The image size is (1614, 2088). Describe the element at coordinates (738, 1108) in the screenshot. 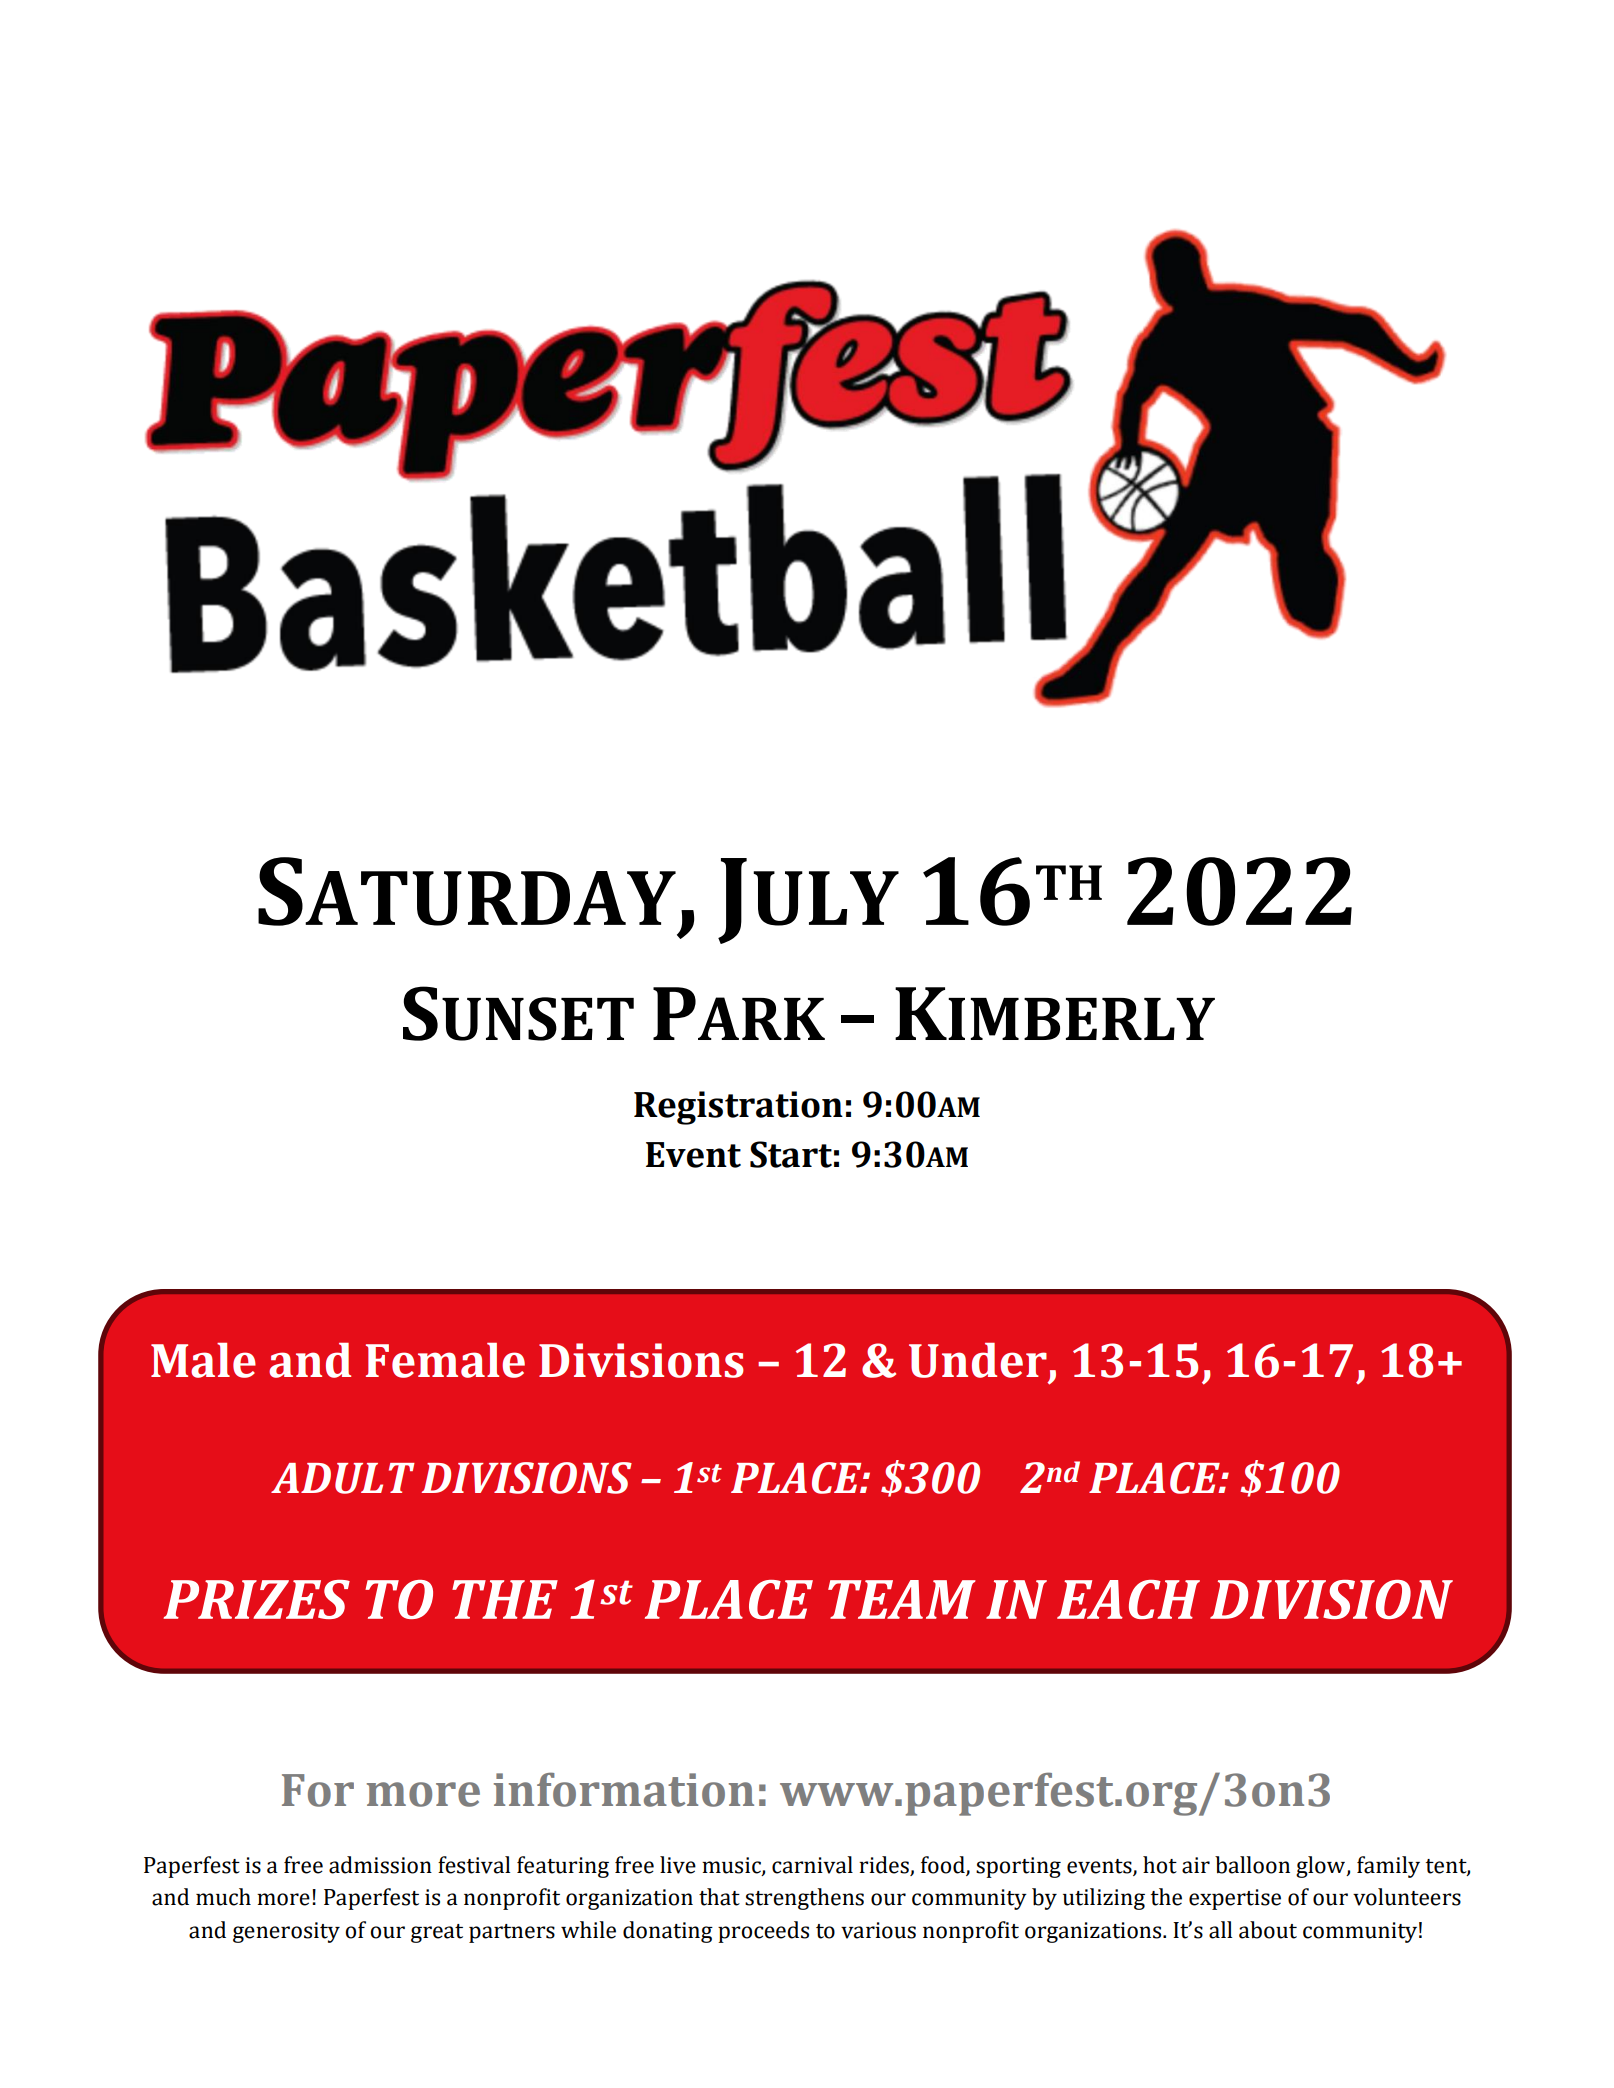

I see `Registration` at that location.
